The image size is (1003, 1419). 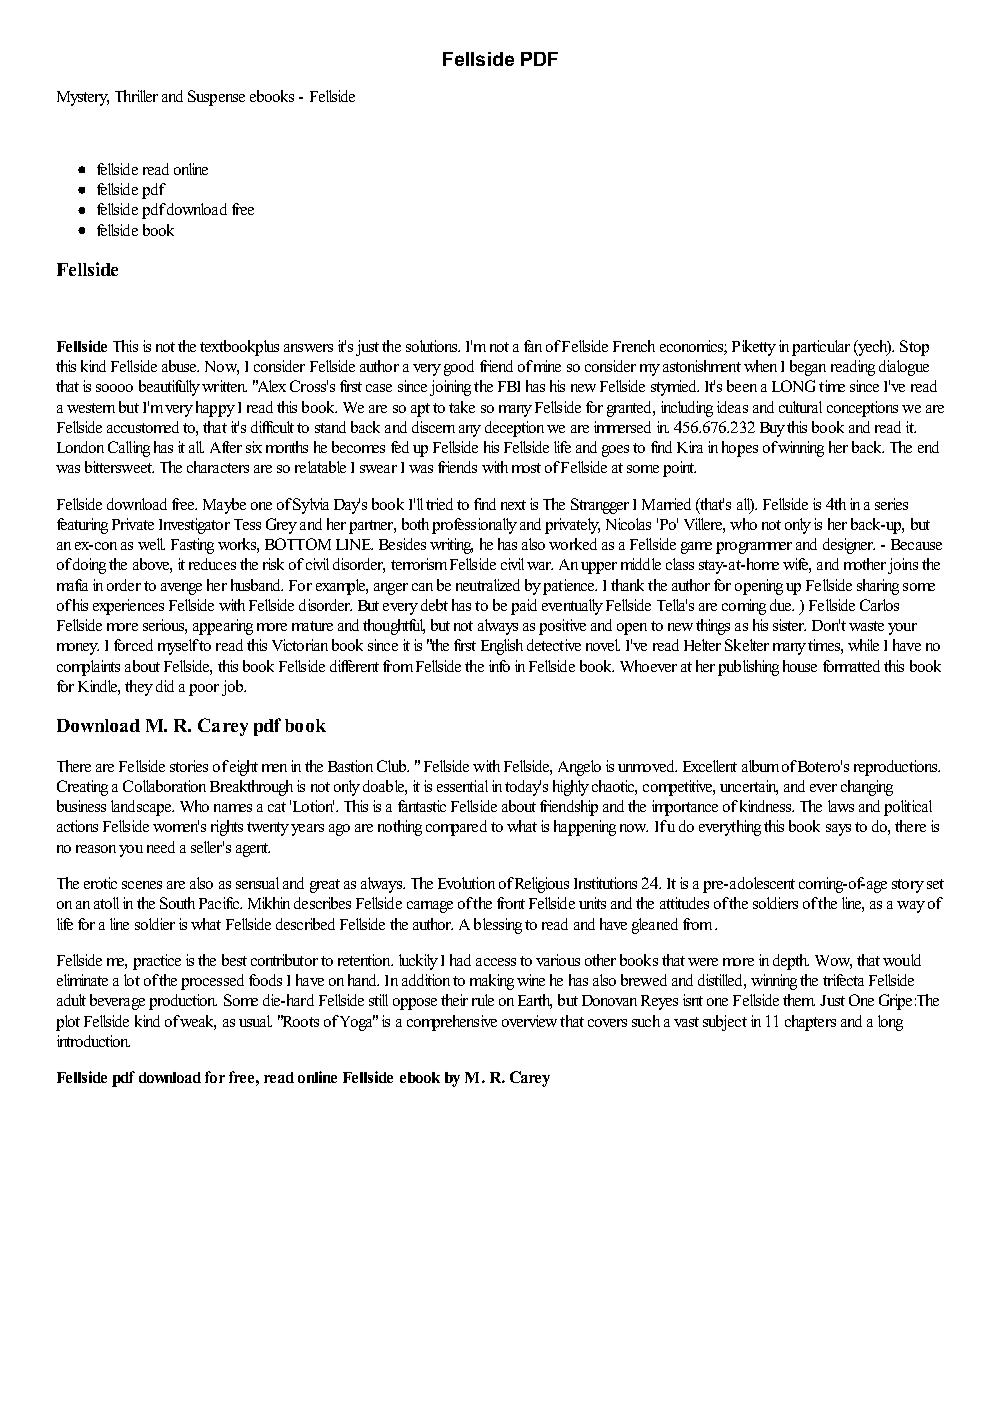 What do you see at coordinates (513, 505) in the screenshot?
I see `next` at bounding box center [513, 505].
